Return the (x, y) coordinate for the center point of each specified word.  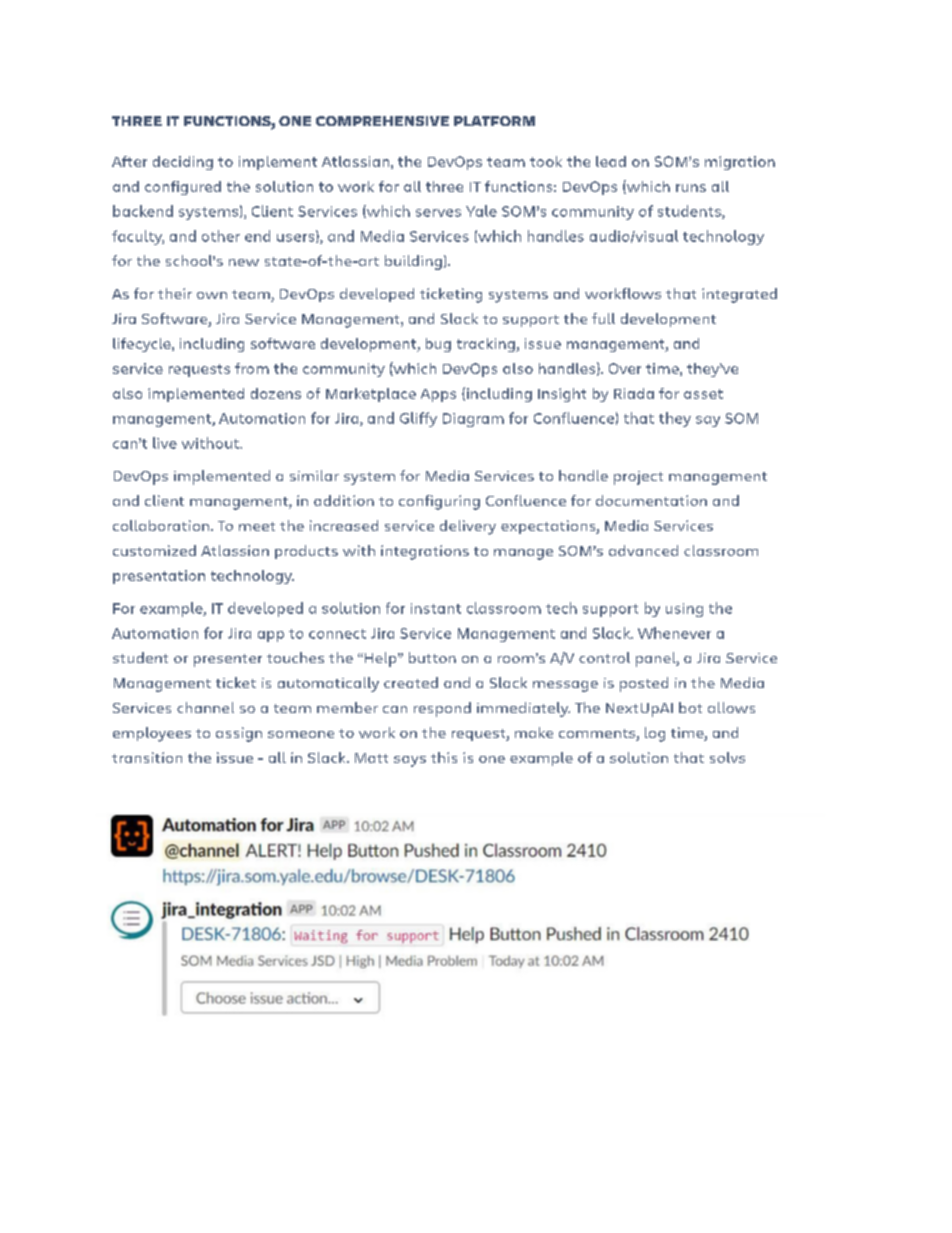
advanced (643, 550)
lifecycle (143, 345)
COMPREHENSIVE (382, 121)
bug (438, 345)
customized (154, 550)
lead (611, 161)
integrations (425, 552)
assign (239, 734)
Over (625, 368)
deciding (183, 163)
